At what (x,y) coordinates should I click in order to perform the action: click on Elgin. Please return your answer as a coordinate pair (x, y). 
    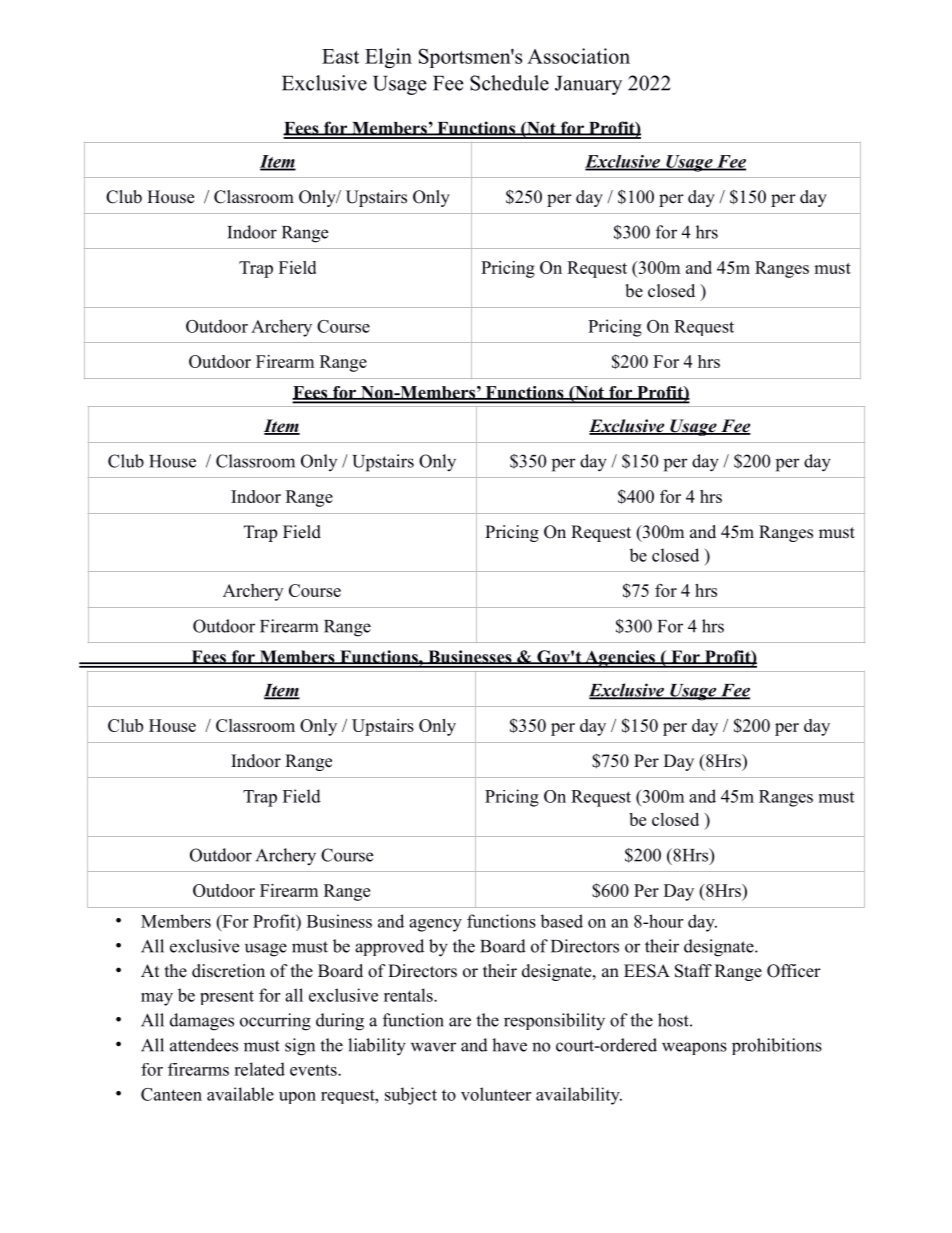
    Looking at the image, I should click on (388, 58).
